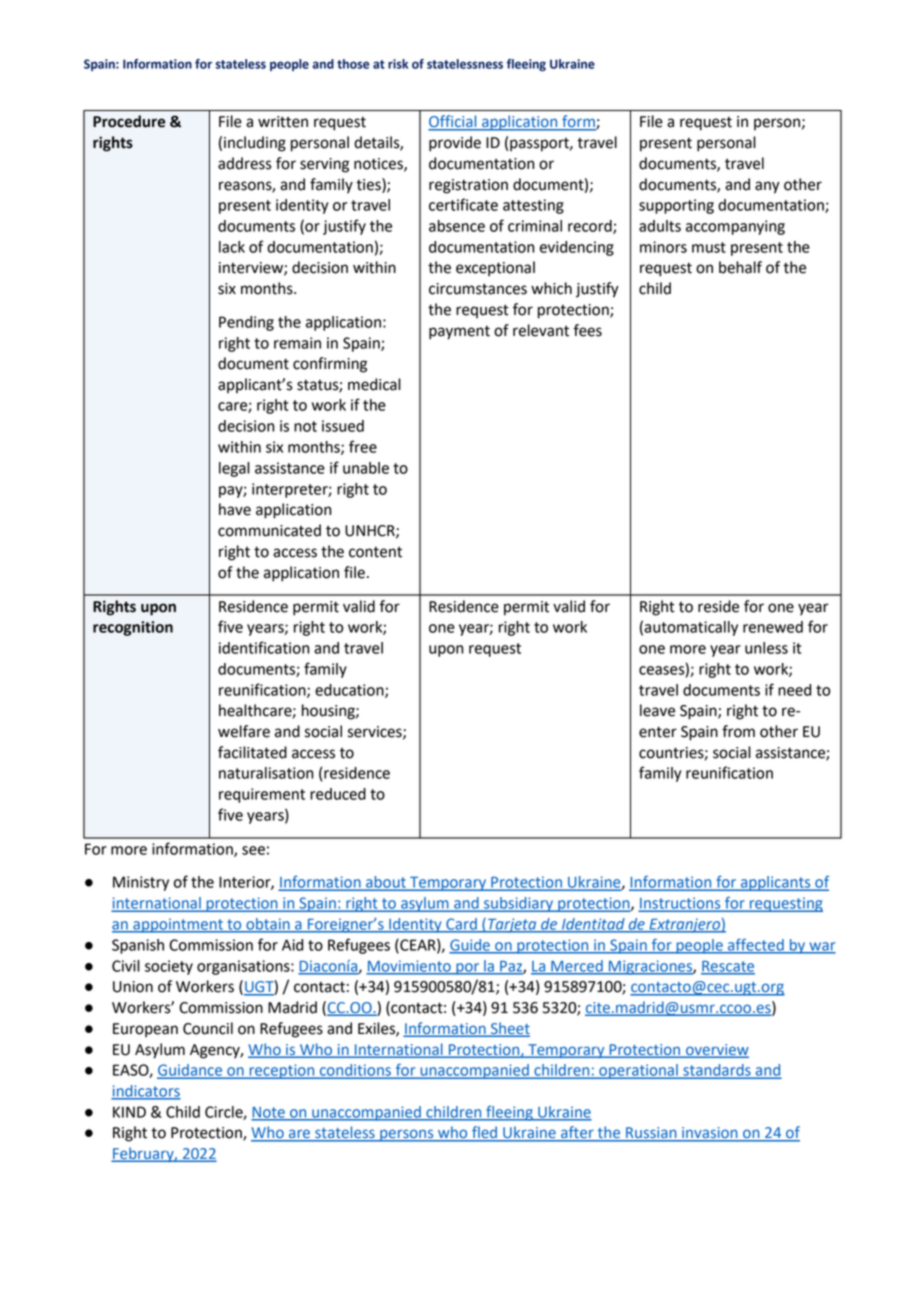 The width and height of the screenshot is (924, 1308). Describe the element at coordinates (681, 904) in the screenshot. I see `Instructions` at that location.
